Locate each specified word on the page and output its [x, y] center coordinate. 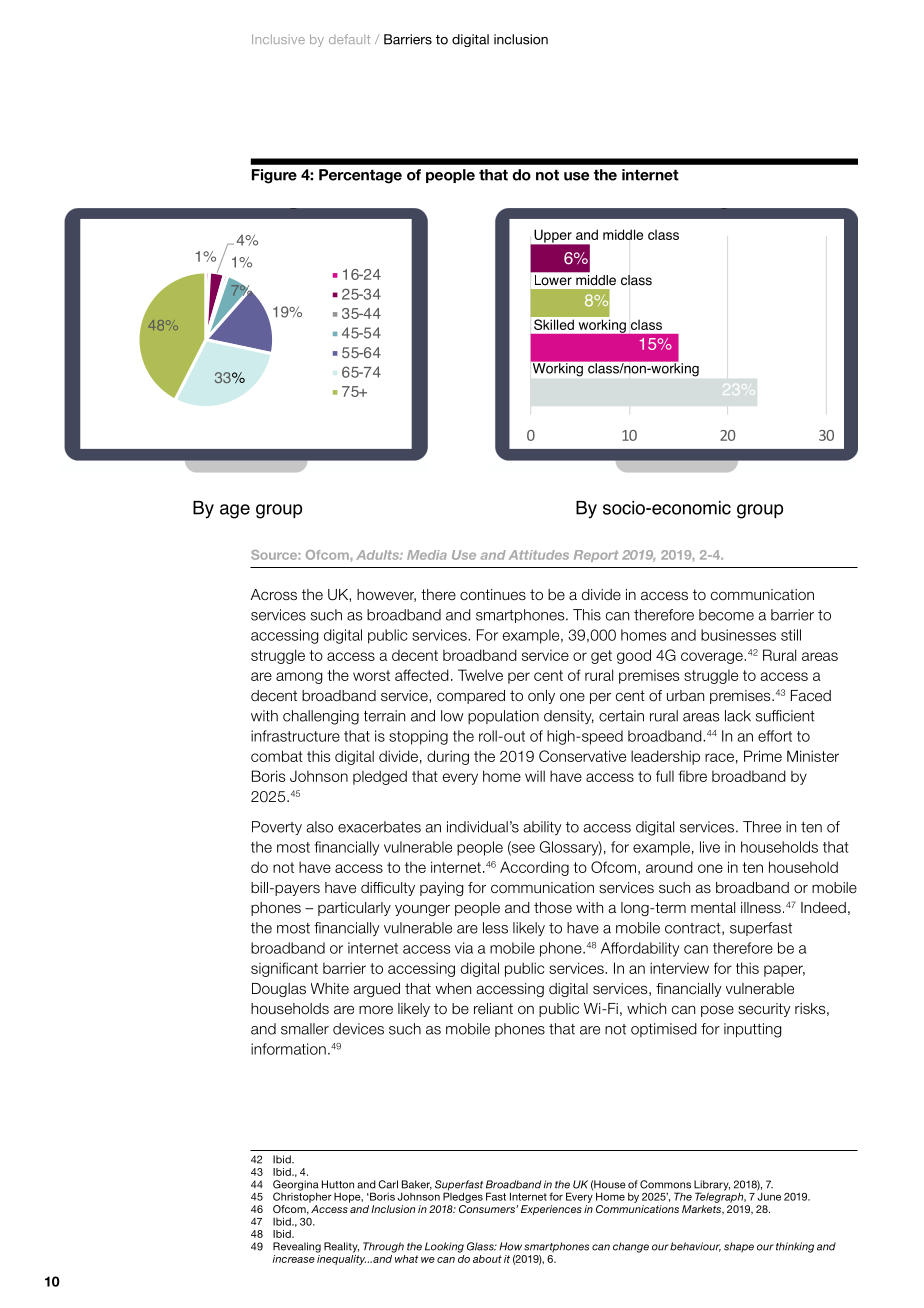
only [541, 697]
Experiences [551, 1210]
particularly [354, 909]
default [349, 39]
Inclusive [278, 39]
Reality [341, 1247]
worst [371, 675]
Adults [378, 555]
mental [713, 907]
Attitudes [539, 555]
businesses [738, 635]
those [553, 907]
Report [596, 556]
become [726, 615]
